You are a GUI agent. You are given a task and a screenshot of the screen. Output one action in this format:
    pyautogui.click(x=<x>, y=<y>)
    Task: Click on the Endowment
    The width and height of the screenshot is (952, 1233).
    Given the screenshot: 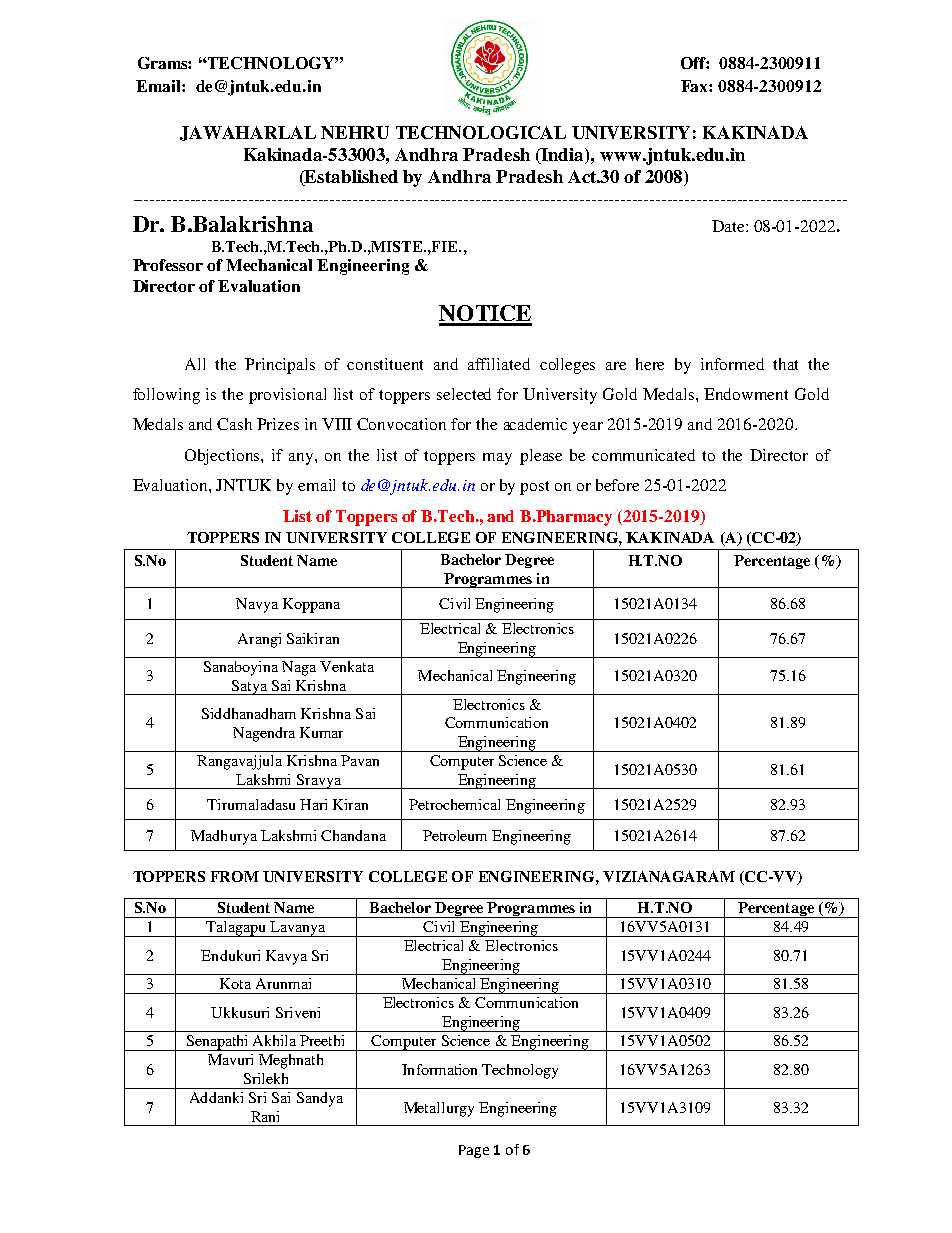 What is the action you would take?
    pyautogui.click(x=746, y=394)
